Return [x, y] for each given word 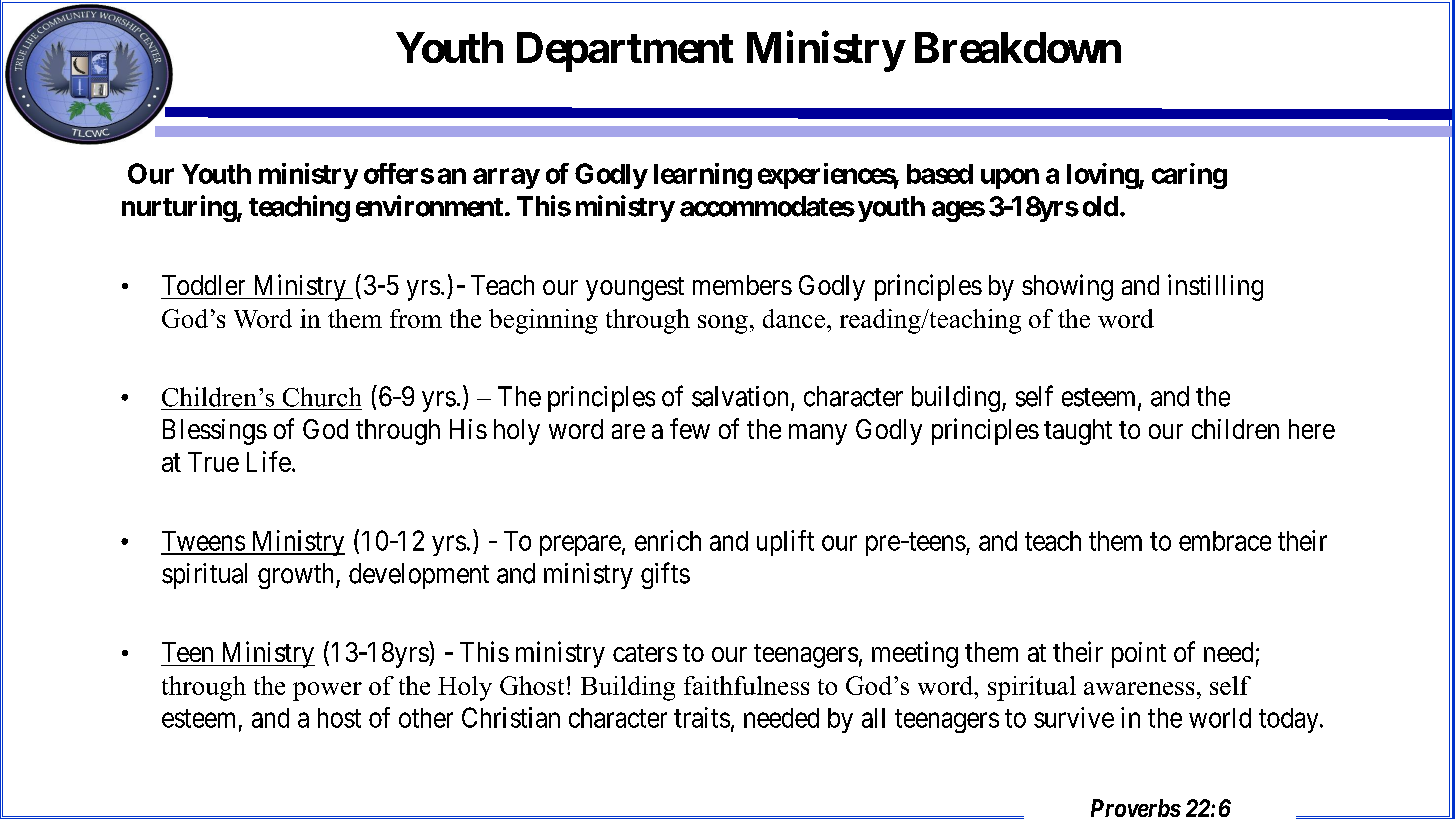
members [742, 285]
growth [297, 576]
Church [322, 397]
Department [625, 52]
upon [1010, 178]
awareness [1139, 688]
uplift [785, 543]
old [1100, 206]
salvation [740, 396]
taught [1078, 432]
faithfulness [746, 685]
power [327, 691]
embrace [1225, 541]
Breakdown [1018, 47]
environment [429, 206]
